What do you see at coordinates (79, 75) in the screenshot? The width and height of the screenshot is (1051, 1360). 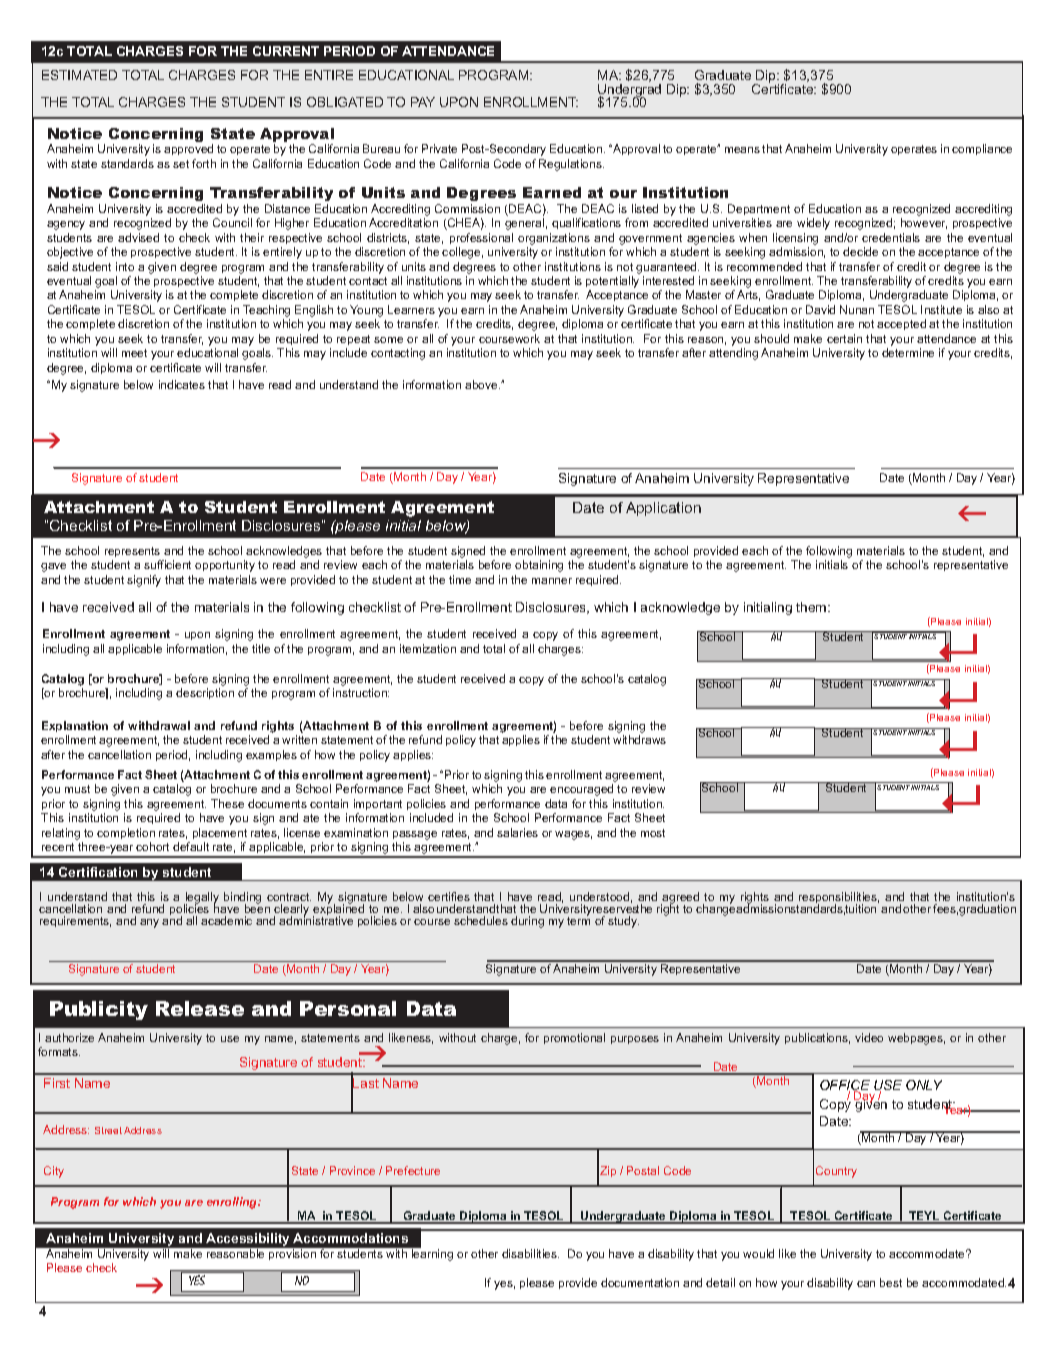 I see `ESTIMATED` at bounding box center [79, 75].
